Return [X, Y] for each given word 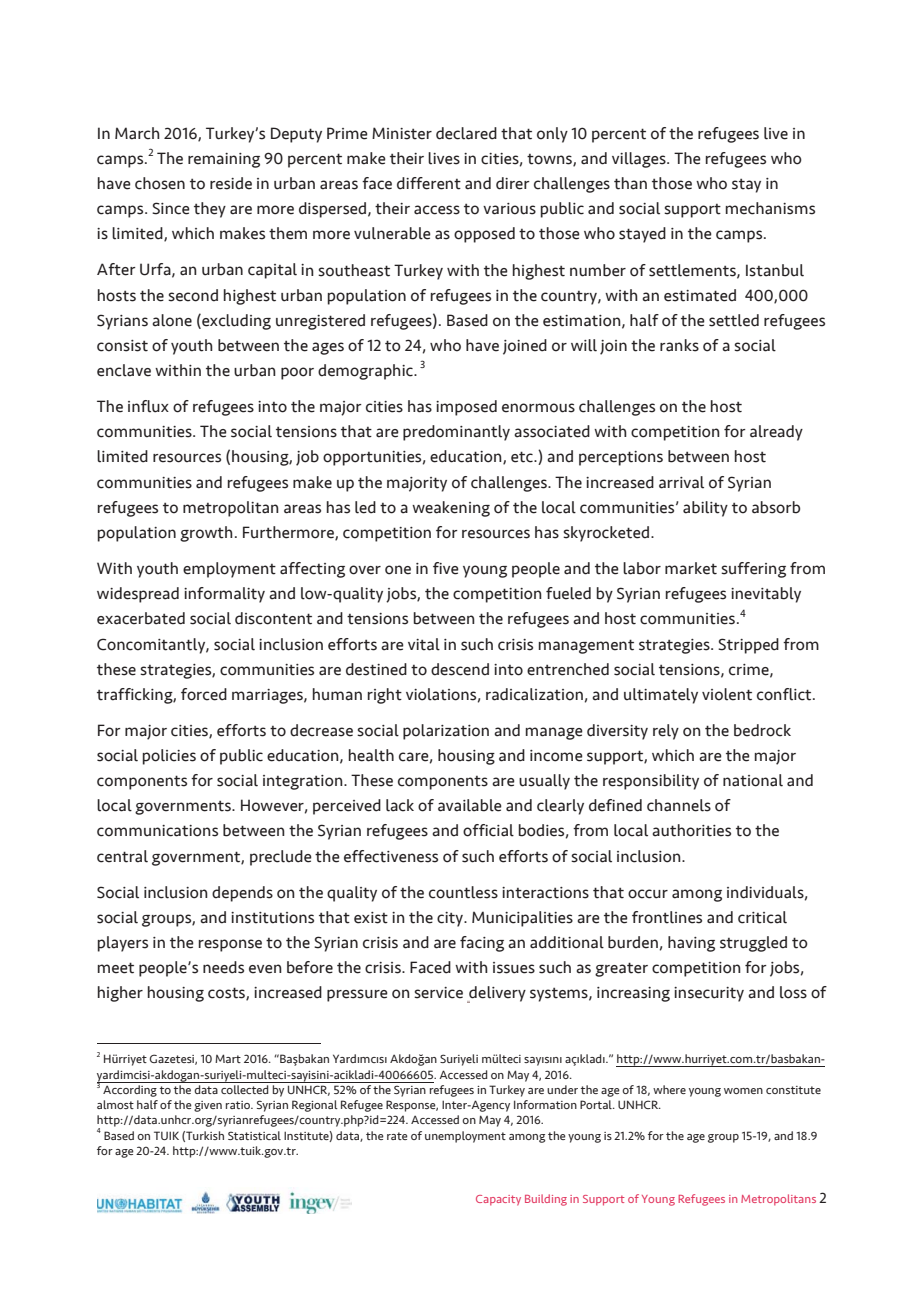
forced [204, 694]
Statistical [254, 1135]
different [429, 183]
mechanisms [770, 208]
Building [546, 1200]
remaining [224, 160]
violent [727, 694]
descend [460, 669]
